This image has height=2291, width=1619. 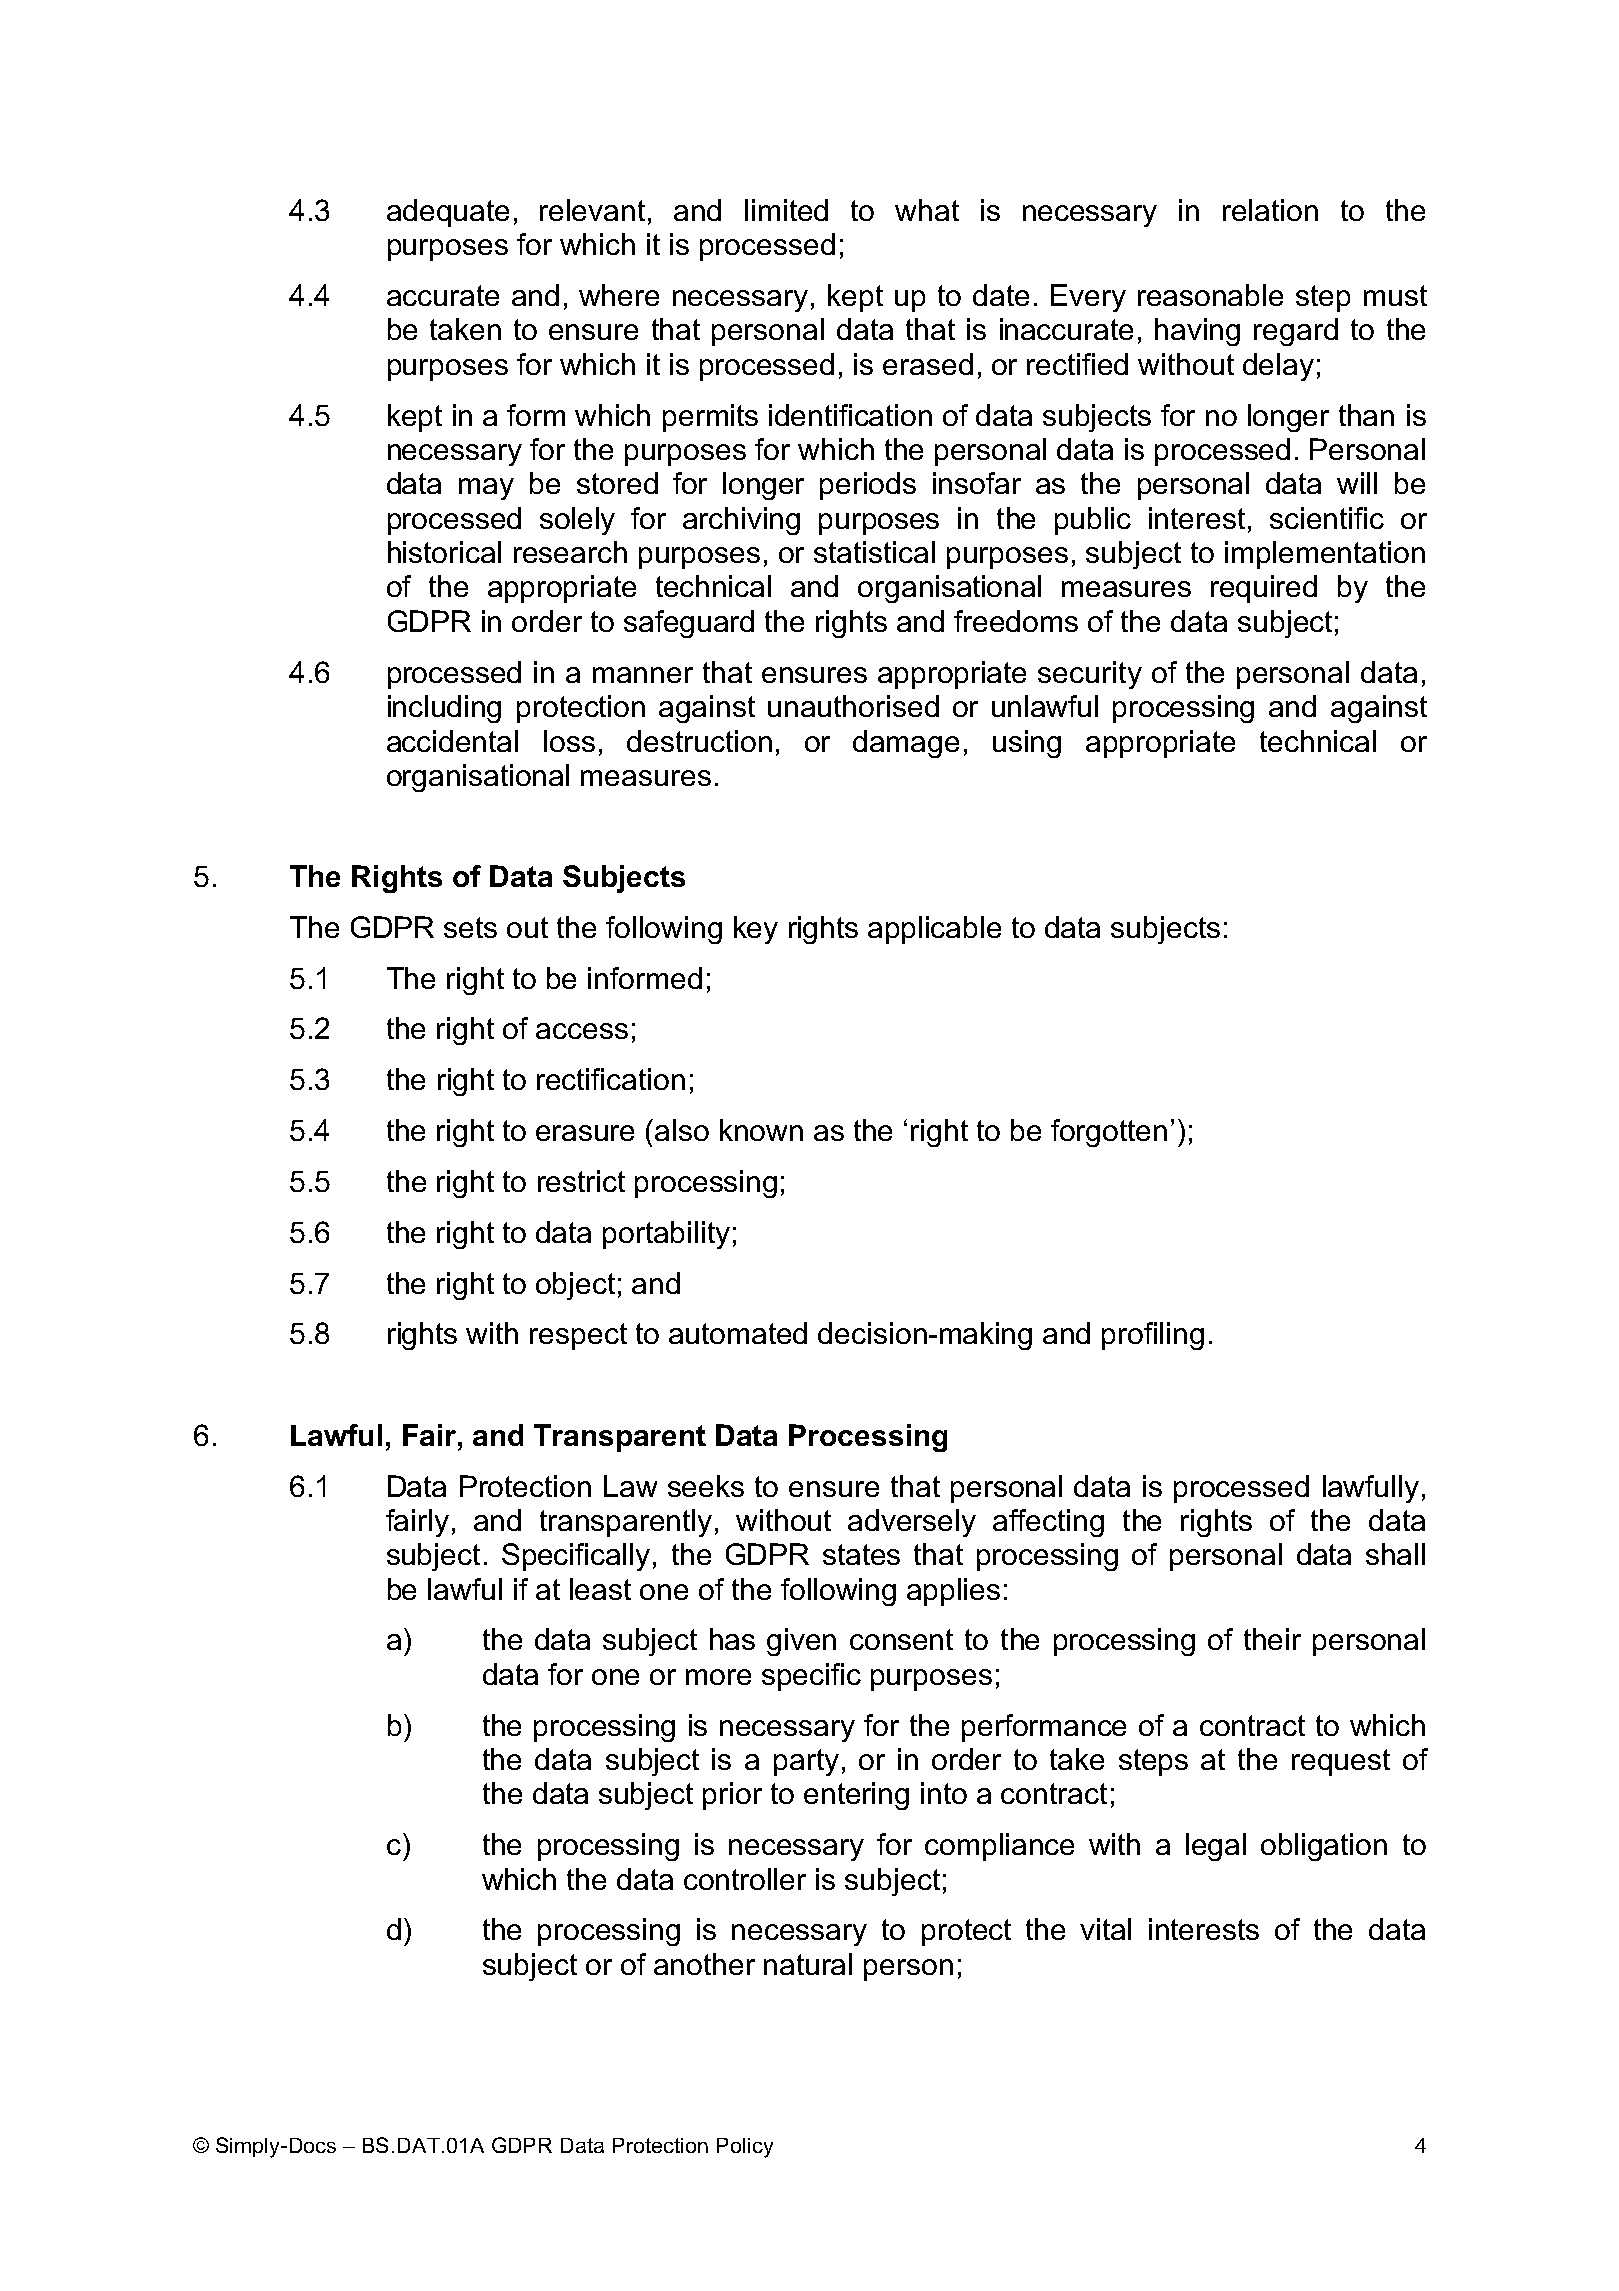 I want to click on sets, so click(x=470, y=927).
